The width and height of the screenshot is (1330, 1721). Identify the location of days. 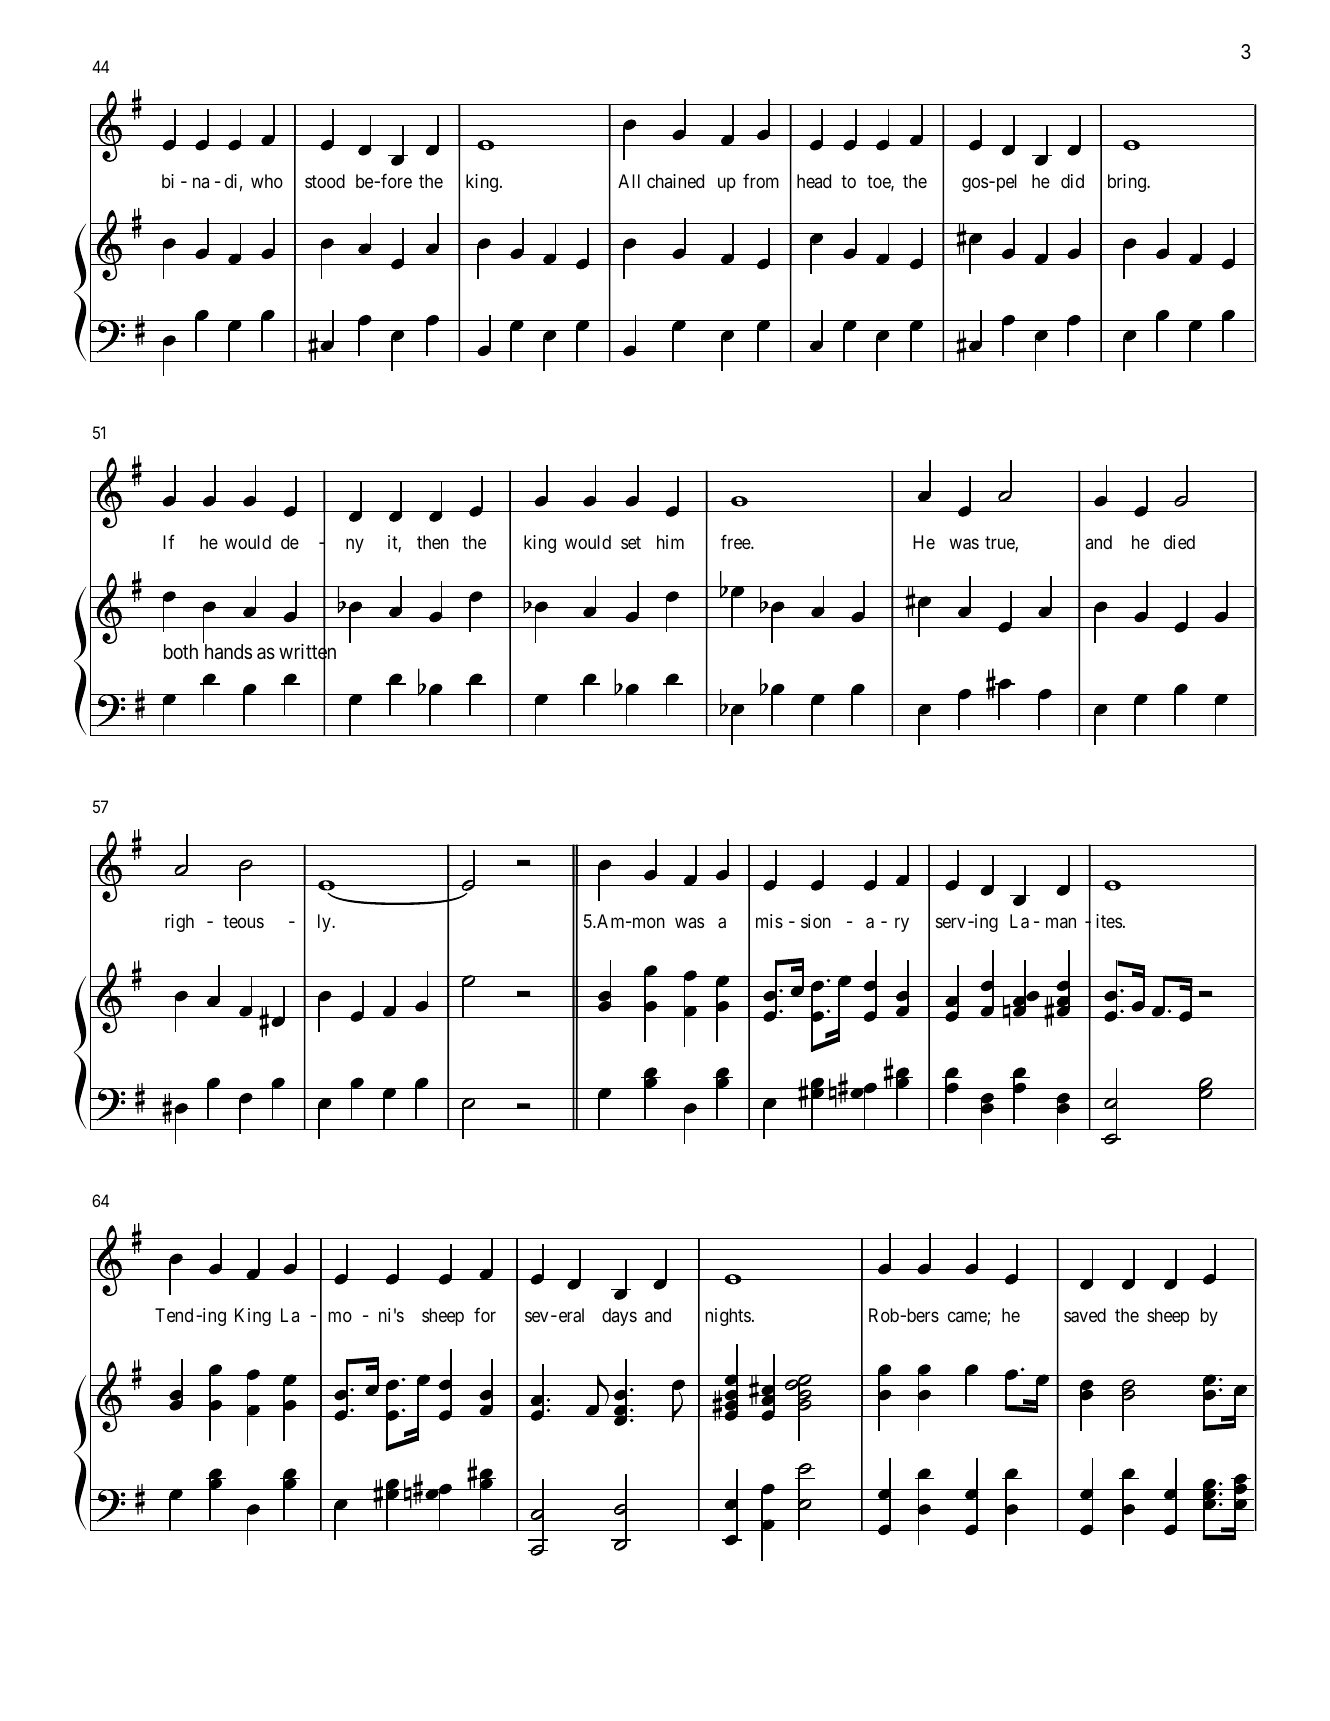
(619, 1317).
